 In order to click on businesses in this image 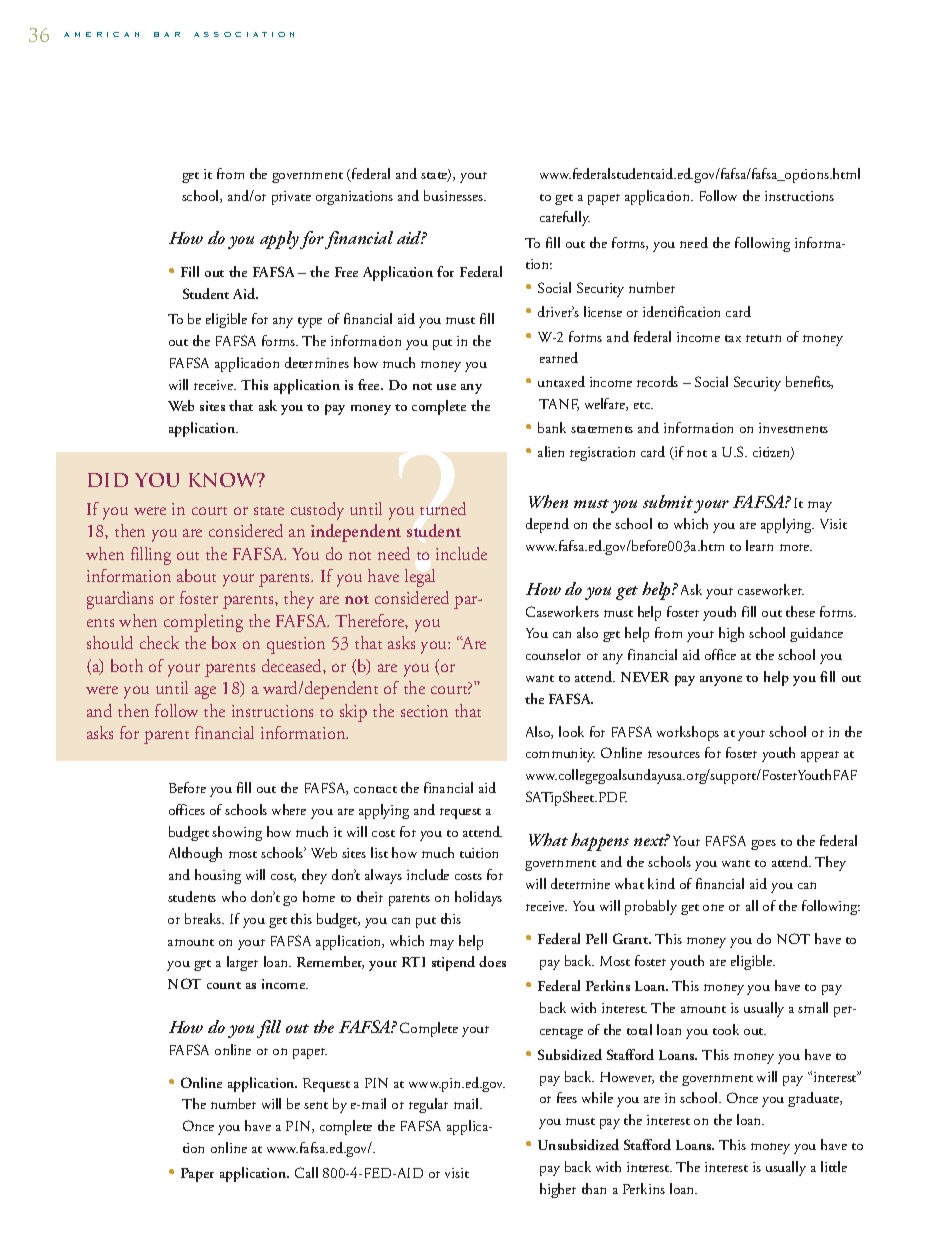, I will do `click(454, 195)`.
